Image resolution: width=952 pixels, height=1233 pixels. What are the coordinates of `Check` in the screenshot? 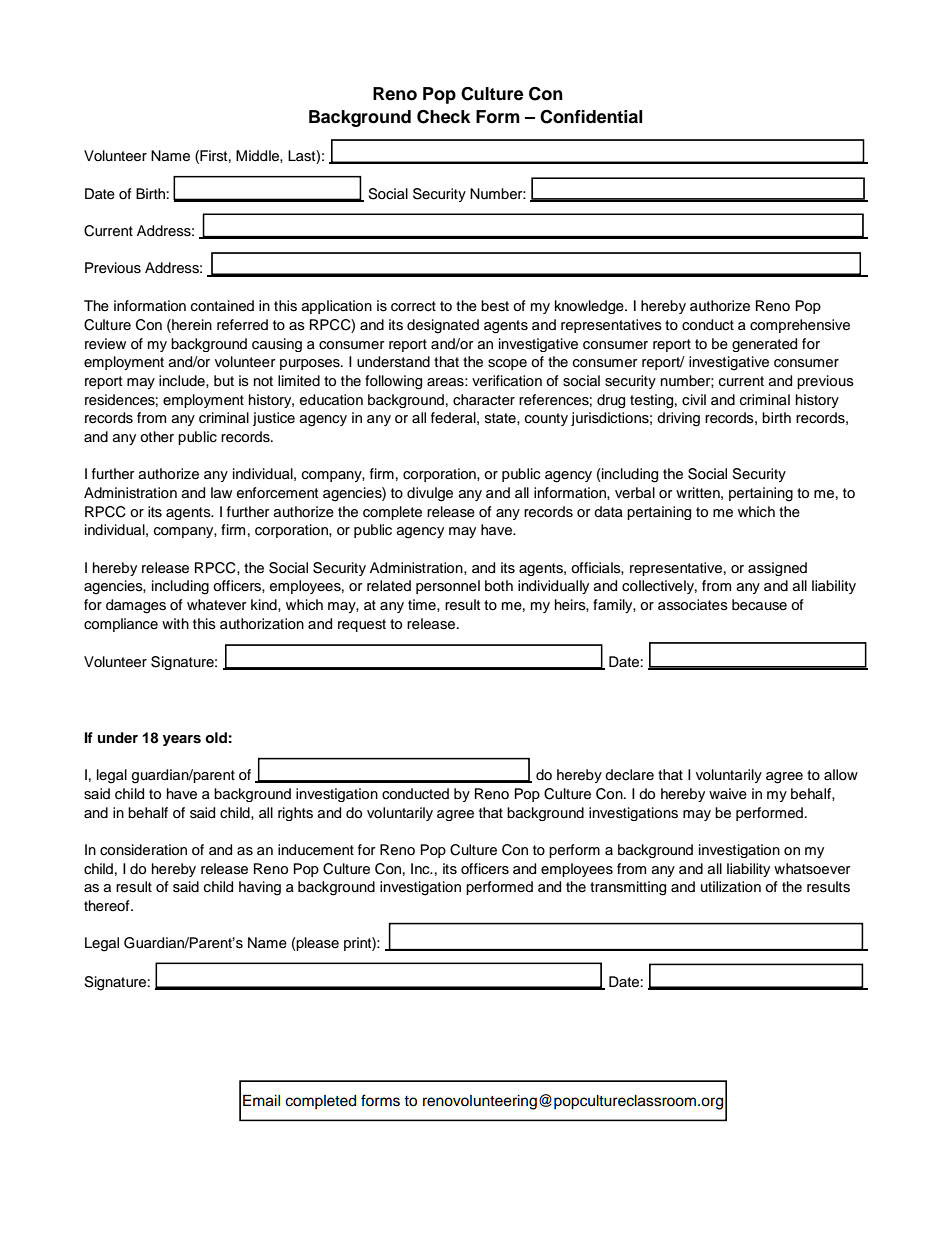 It's located at (444, 117).
